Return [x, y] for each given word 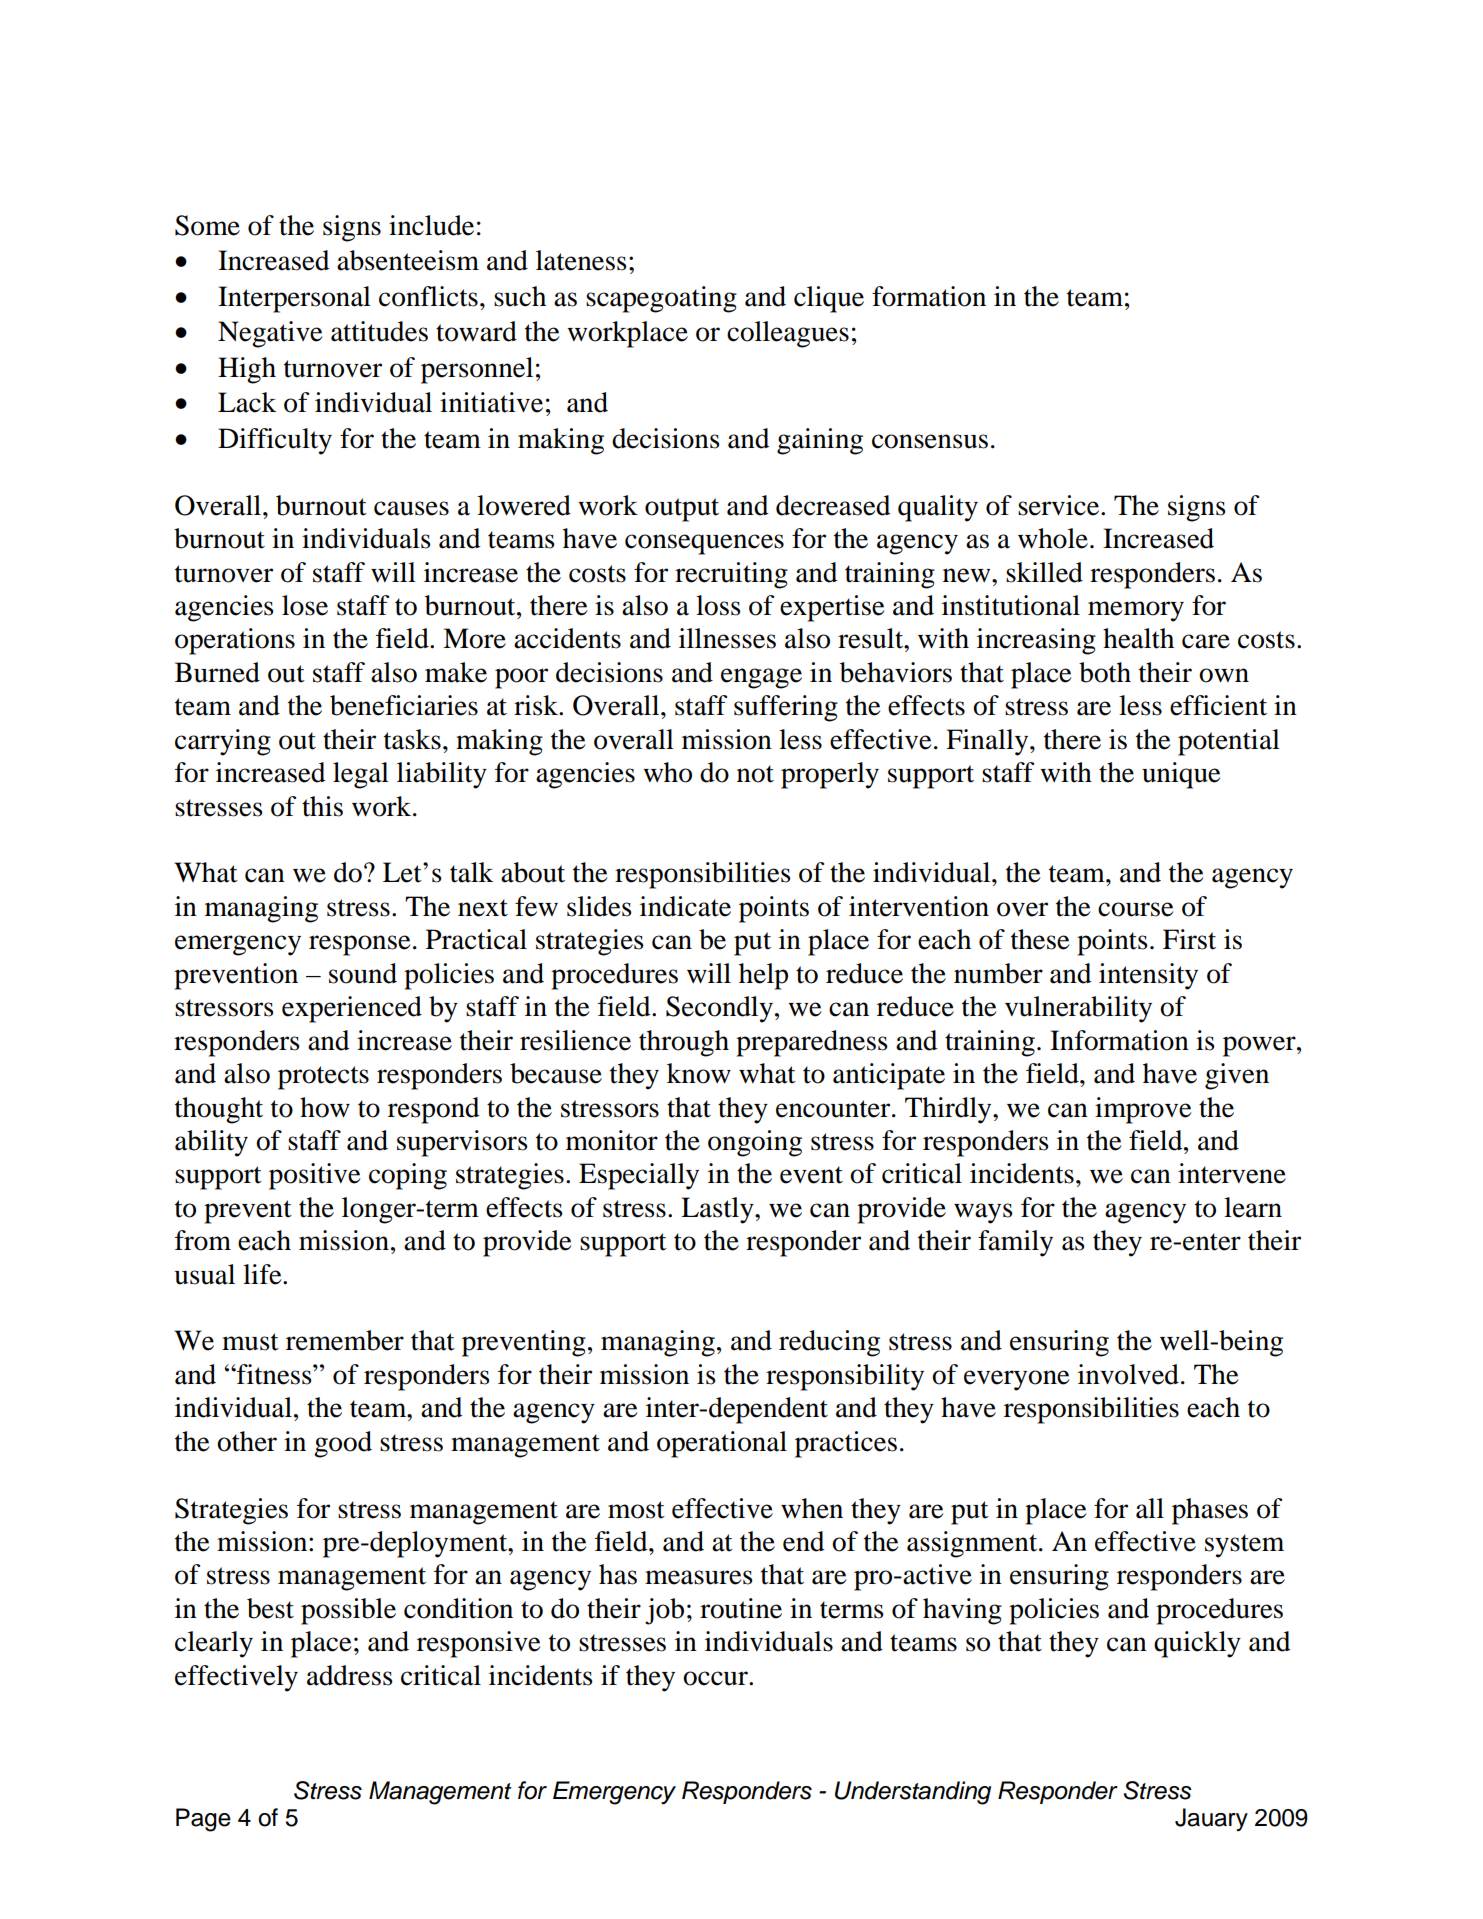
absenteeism [408, 260]
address [350, 1675]
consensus [930, 441]
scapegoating [661, 299]
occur [716, 1678]
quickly [1197, 1644]
